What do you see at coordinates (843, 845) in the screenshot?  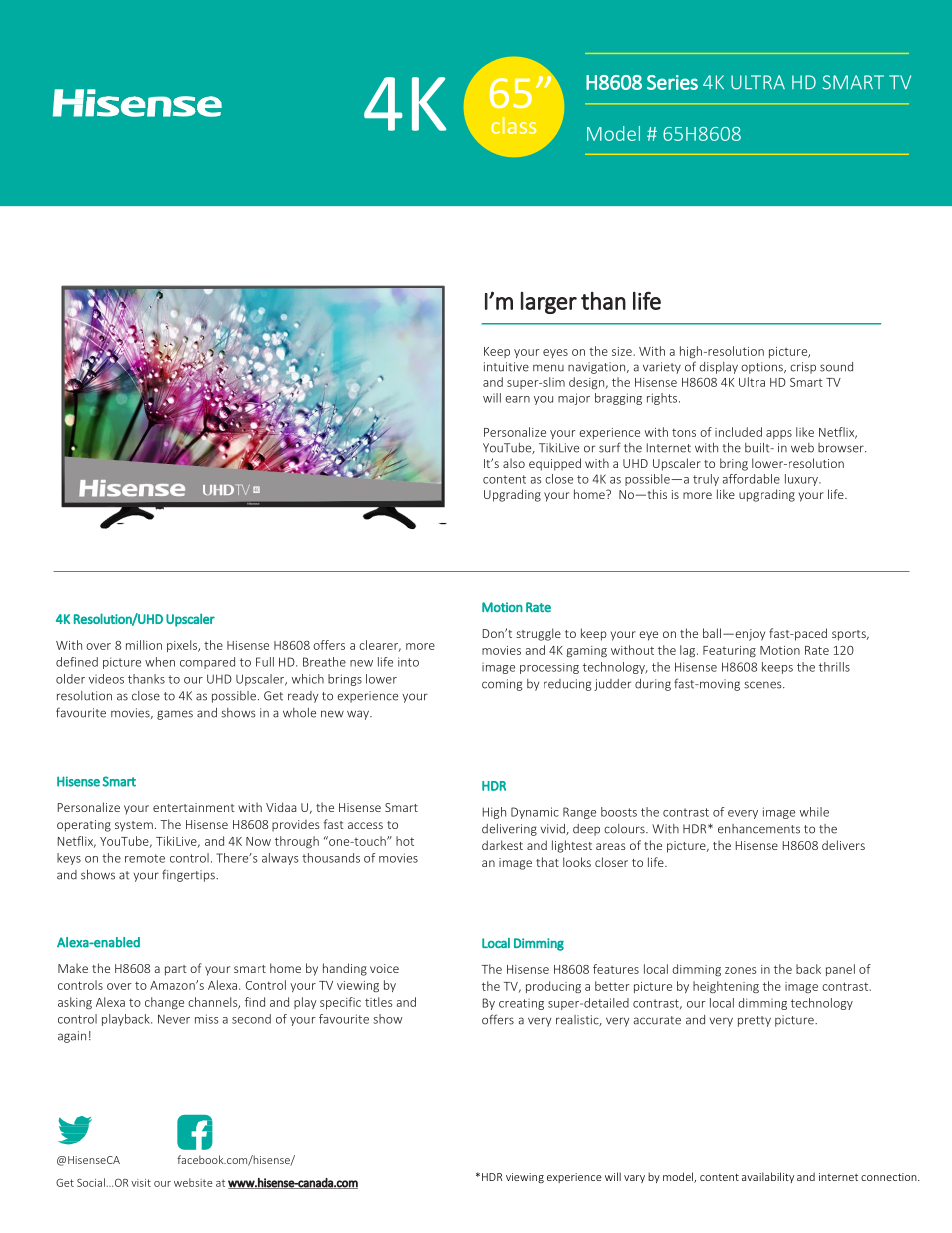 I see `delivers` at bounding box center [843, 845].
